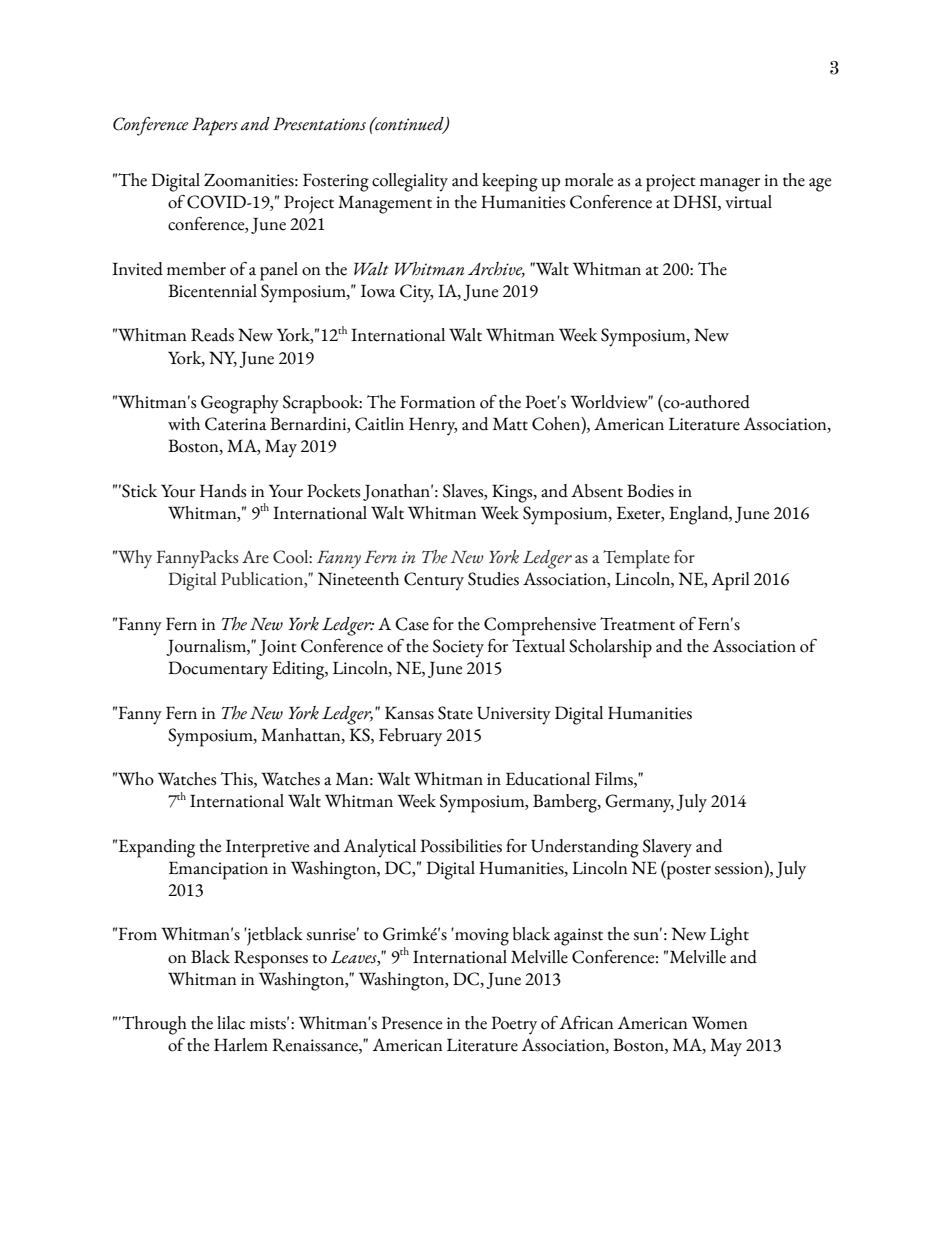  What do you see at coordinates (411, 1023) in the screenshot?
I see `Presence` at bounding box center [411, 1023].
